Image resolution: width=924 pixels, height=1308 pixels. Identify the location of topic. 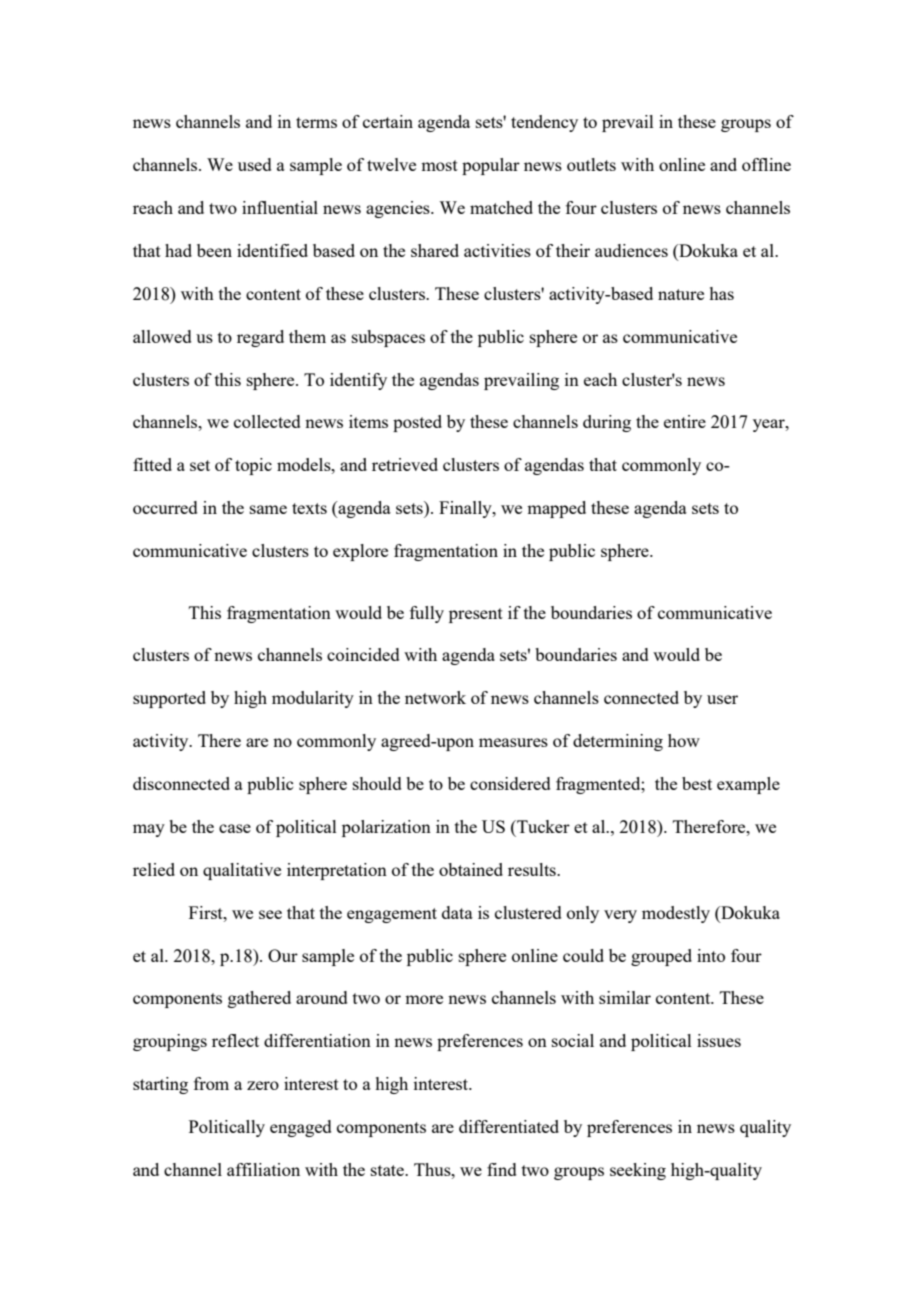
(253, 466).
